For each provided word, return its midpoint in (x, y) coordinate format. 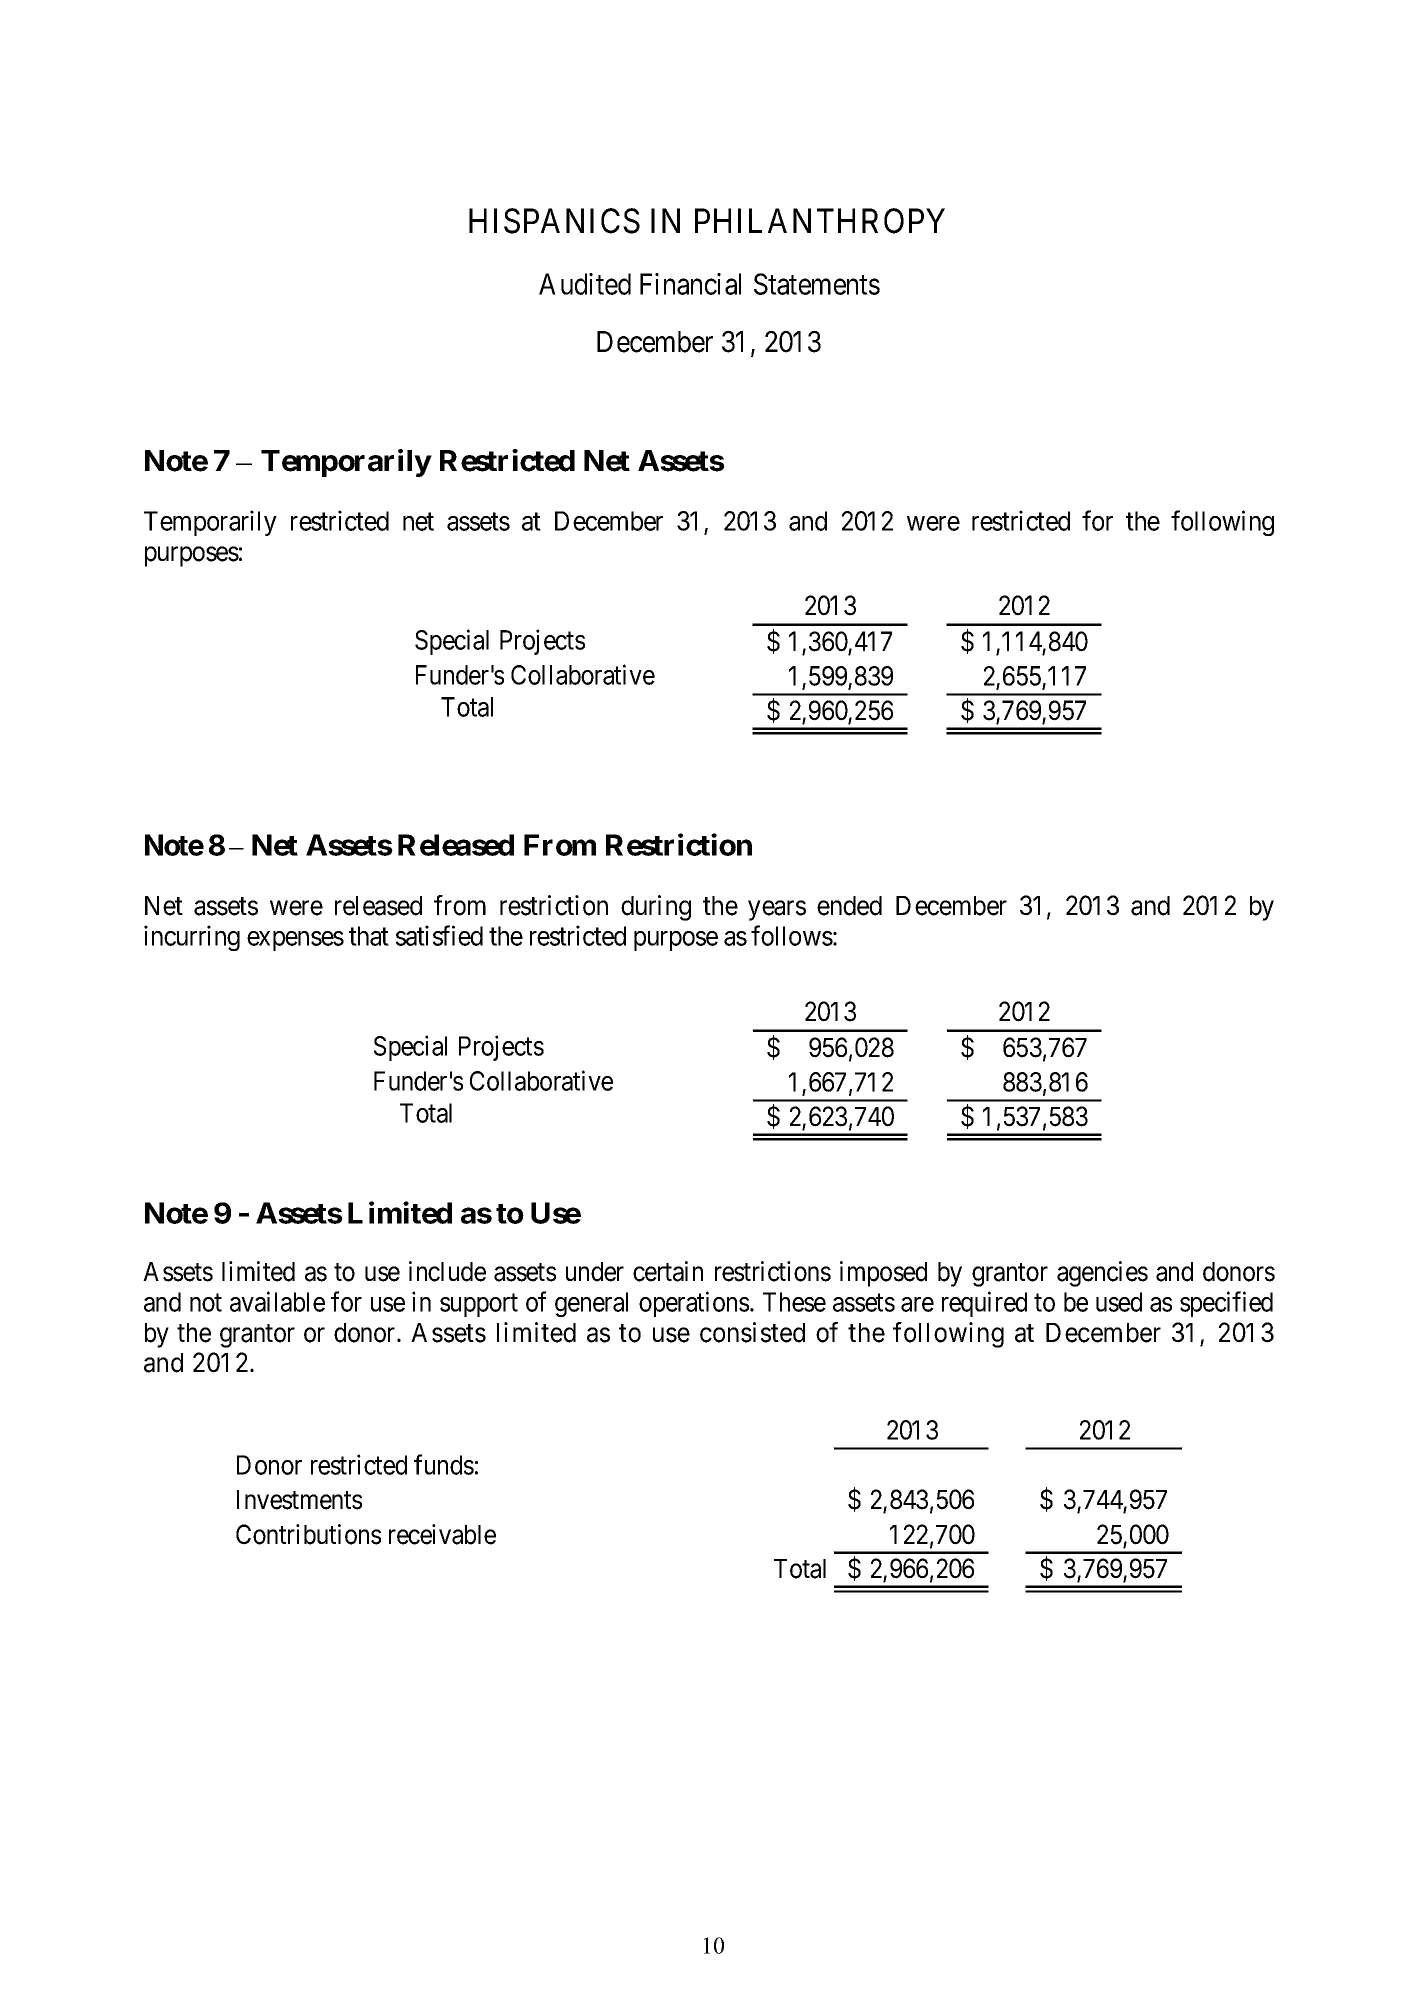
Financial (690, 284)
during (656, 908)
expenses (295, 941)
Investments (299, 1500)
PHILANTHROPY (820, 221)
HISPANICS (554, 221)
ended (849, 906)
